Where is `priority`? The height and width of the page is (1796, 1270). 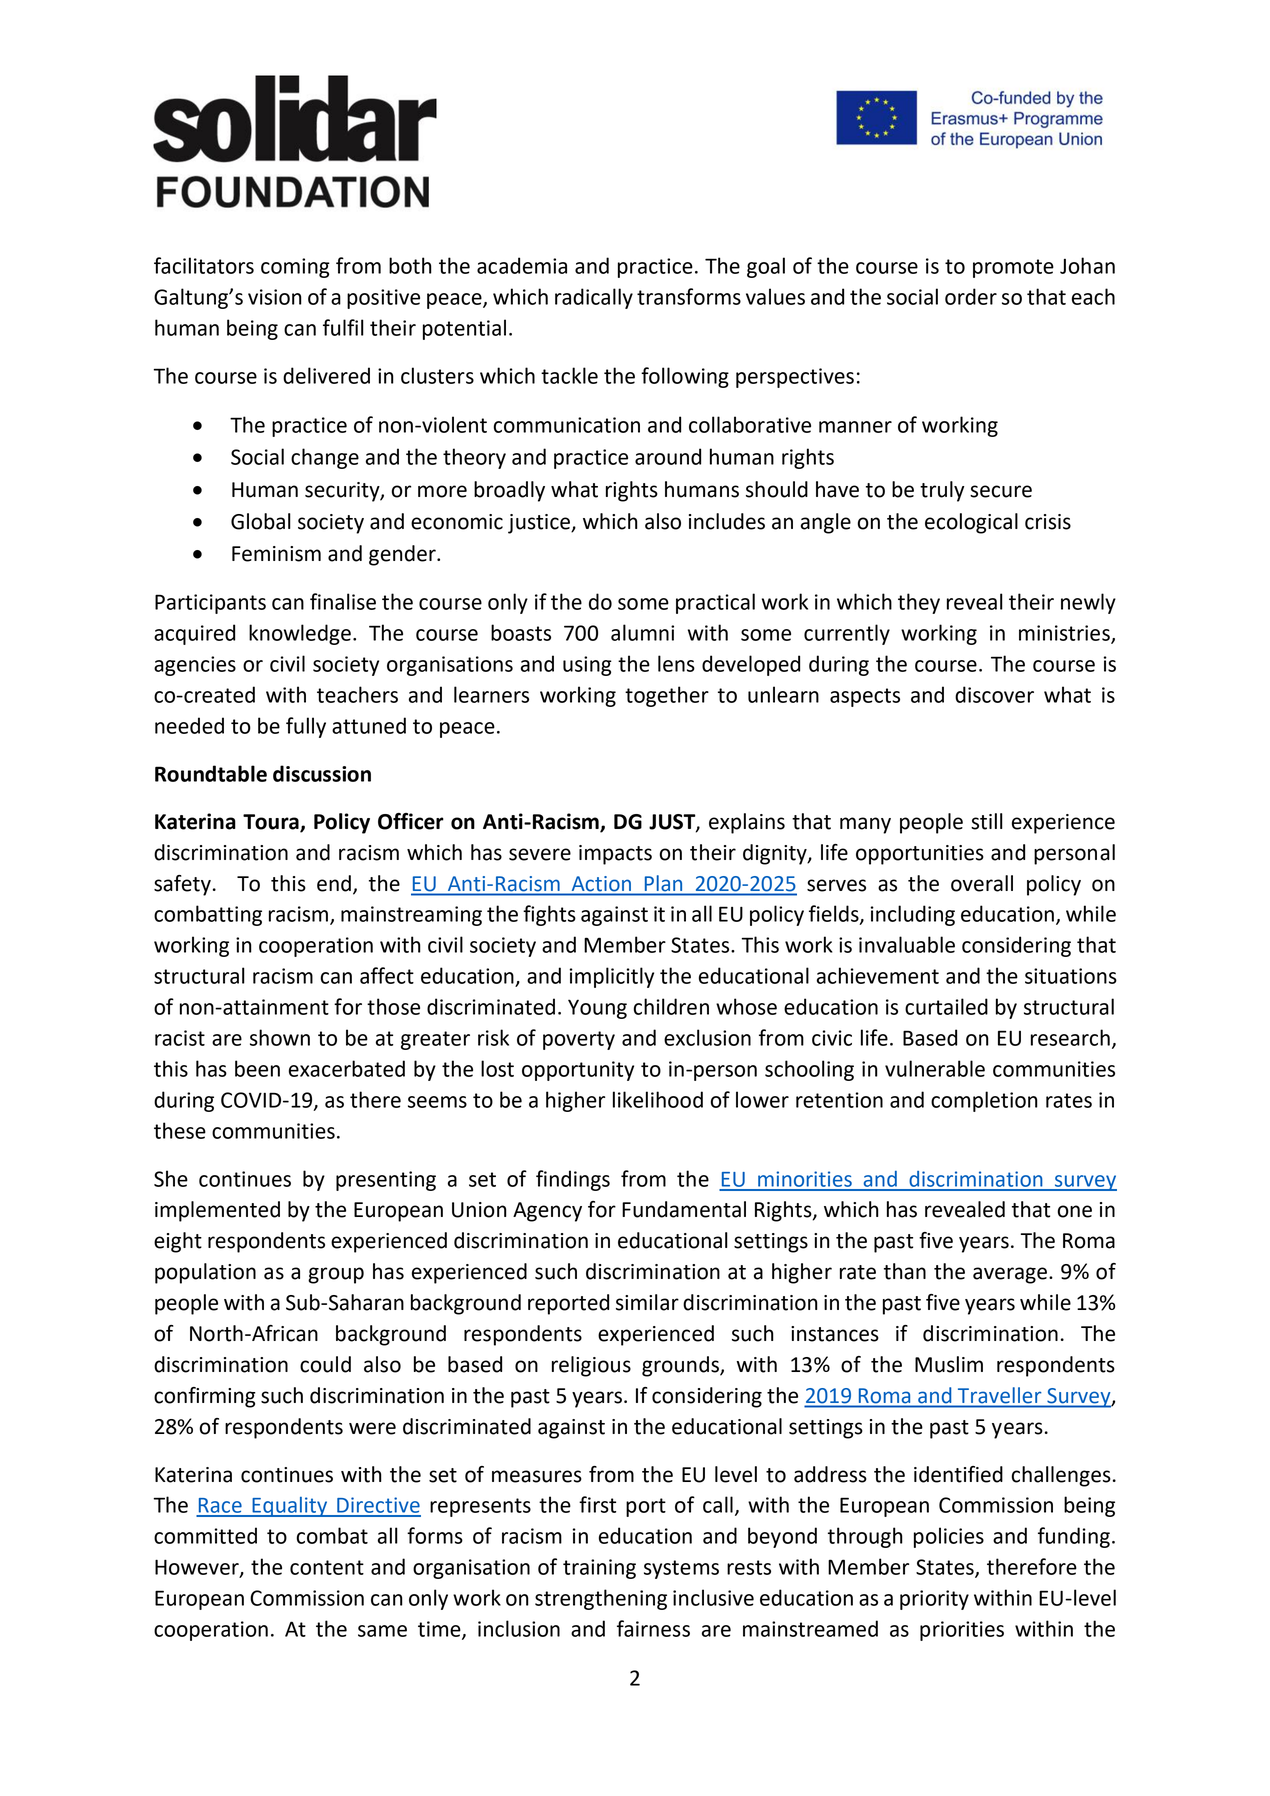
priority is located at coordinates (934, 1600).
